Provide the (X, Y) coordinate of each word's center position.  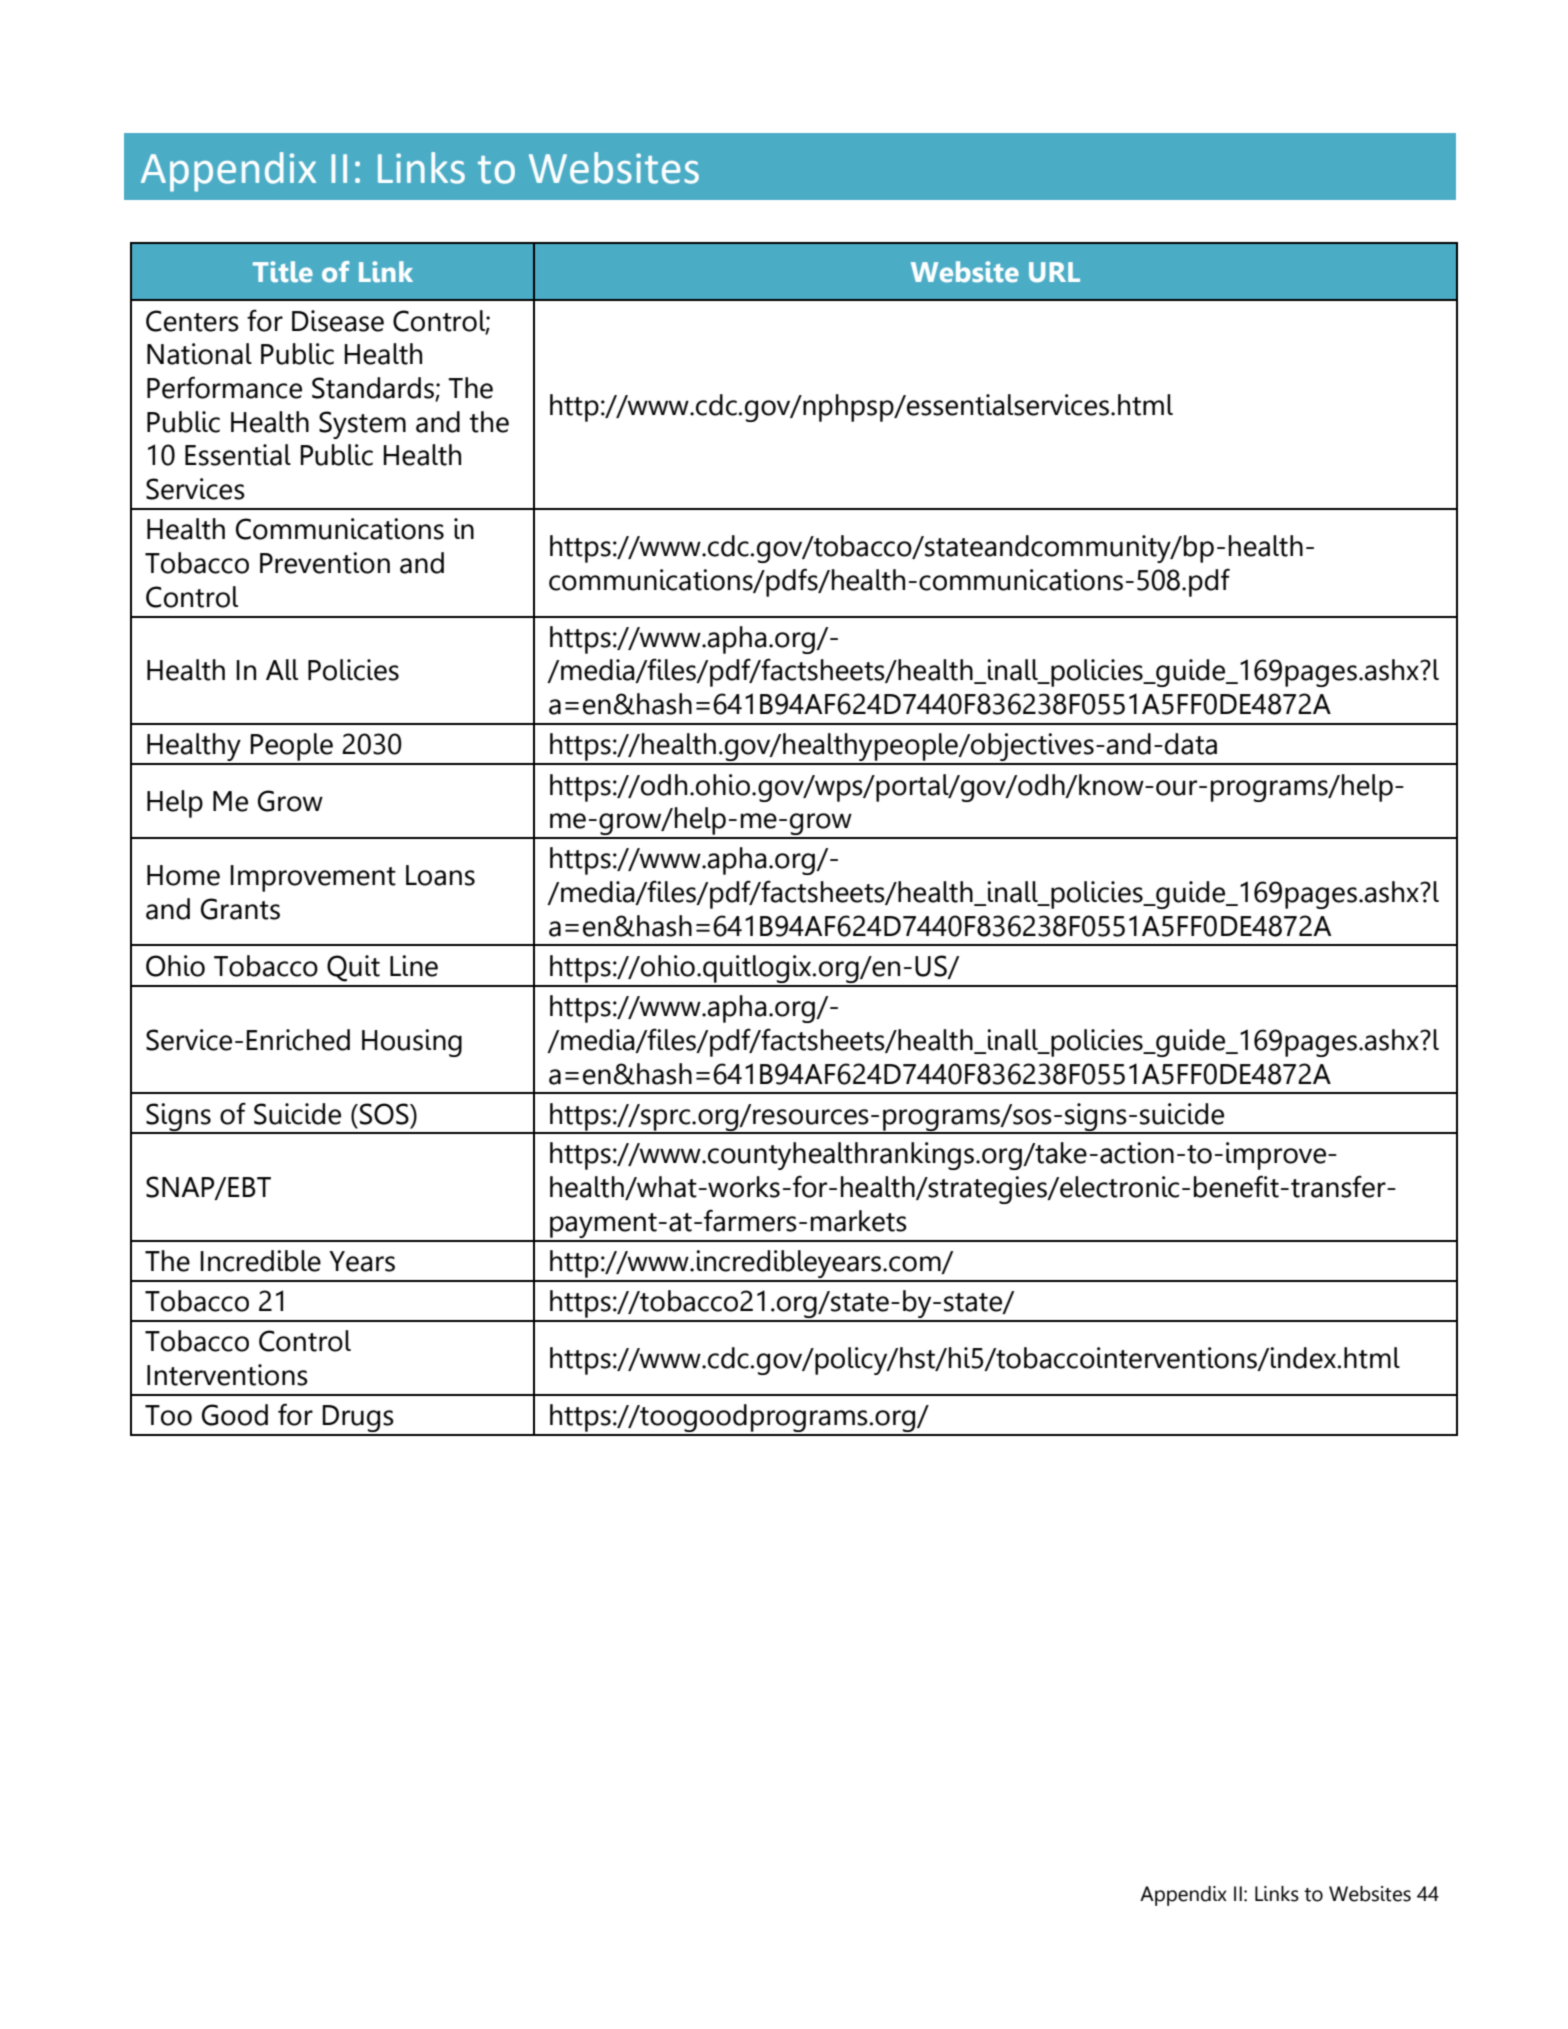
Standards (374, 389)
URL (1054, 272)
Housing (412, 1043)
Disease (338, 321)
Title (283, 271)
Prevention (325, 563)
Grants (240, 909)
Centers (192, 321)
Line (414, 966)
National (199, 354)
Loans (440, 875)
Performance (224, 387)
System (362, 425)
